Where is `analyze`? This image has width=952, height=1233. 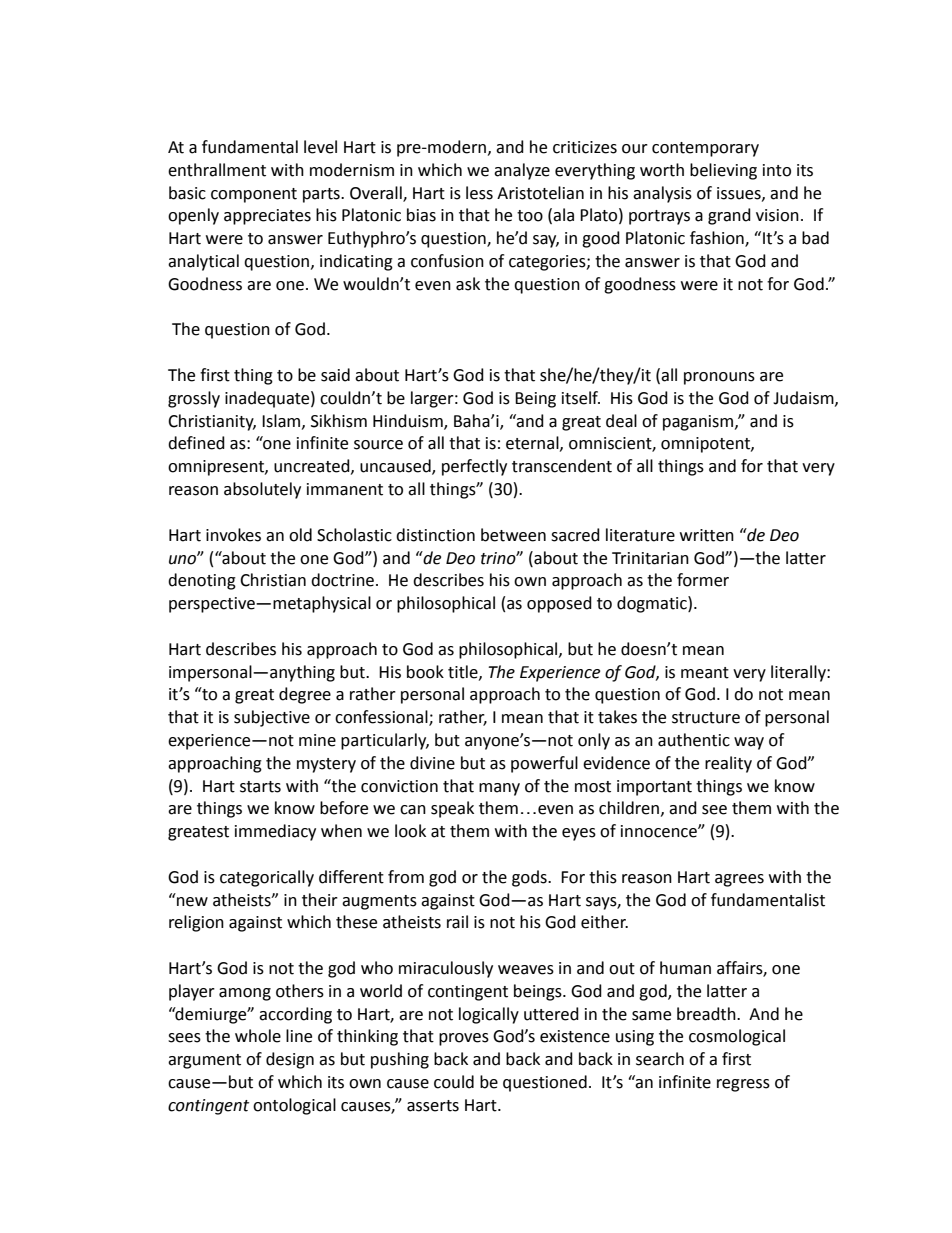 analyze is located at coordinates (522, 171).
